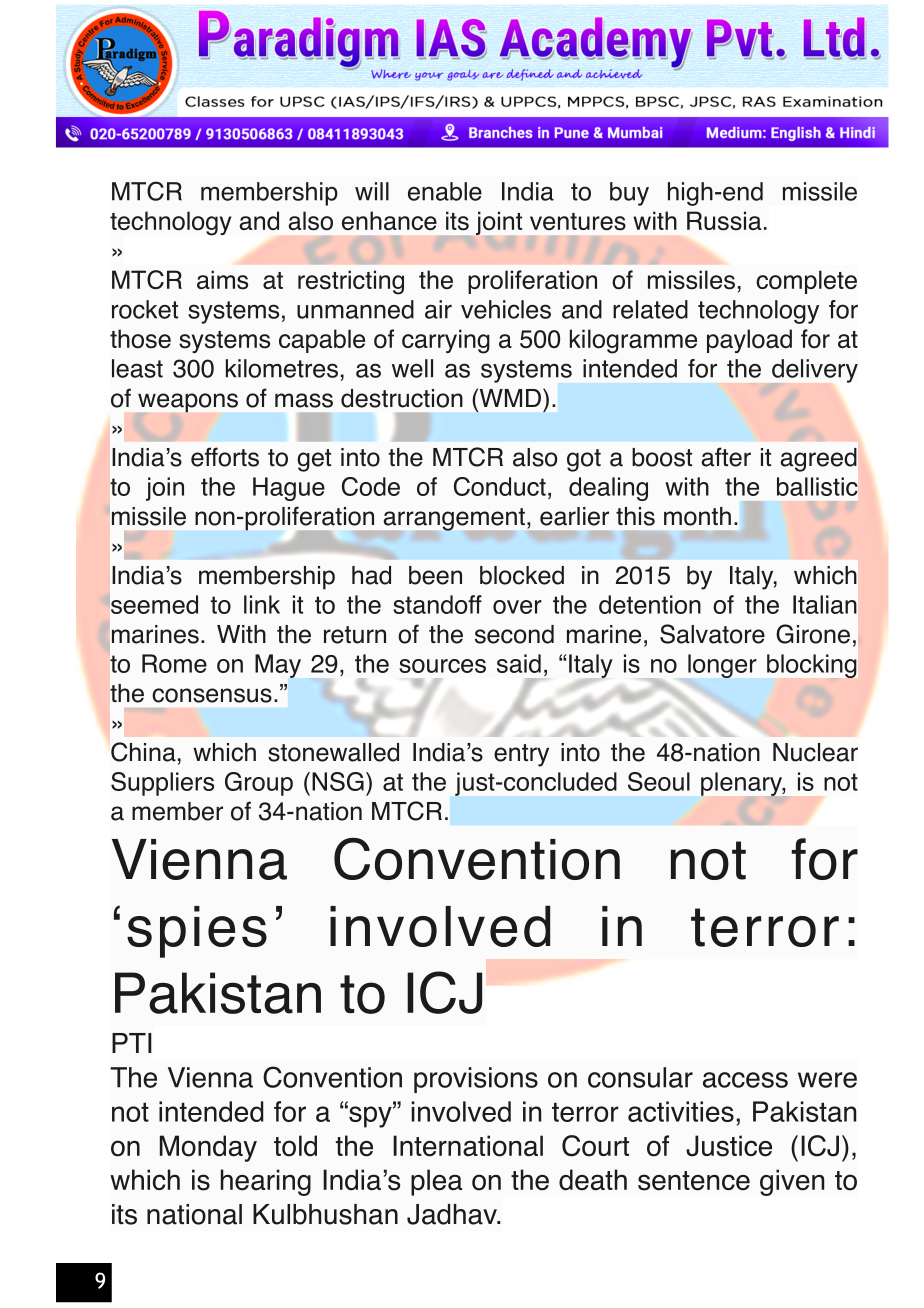 Image resolution: width=924 pixels, height=1308 pixels. What do you see at coordinates (208, 1148) in the page?
I see `Monday` at bounding box center [208, 1148].
